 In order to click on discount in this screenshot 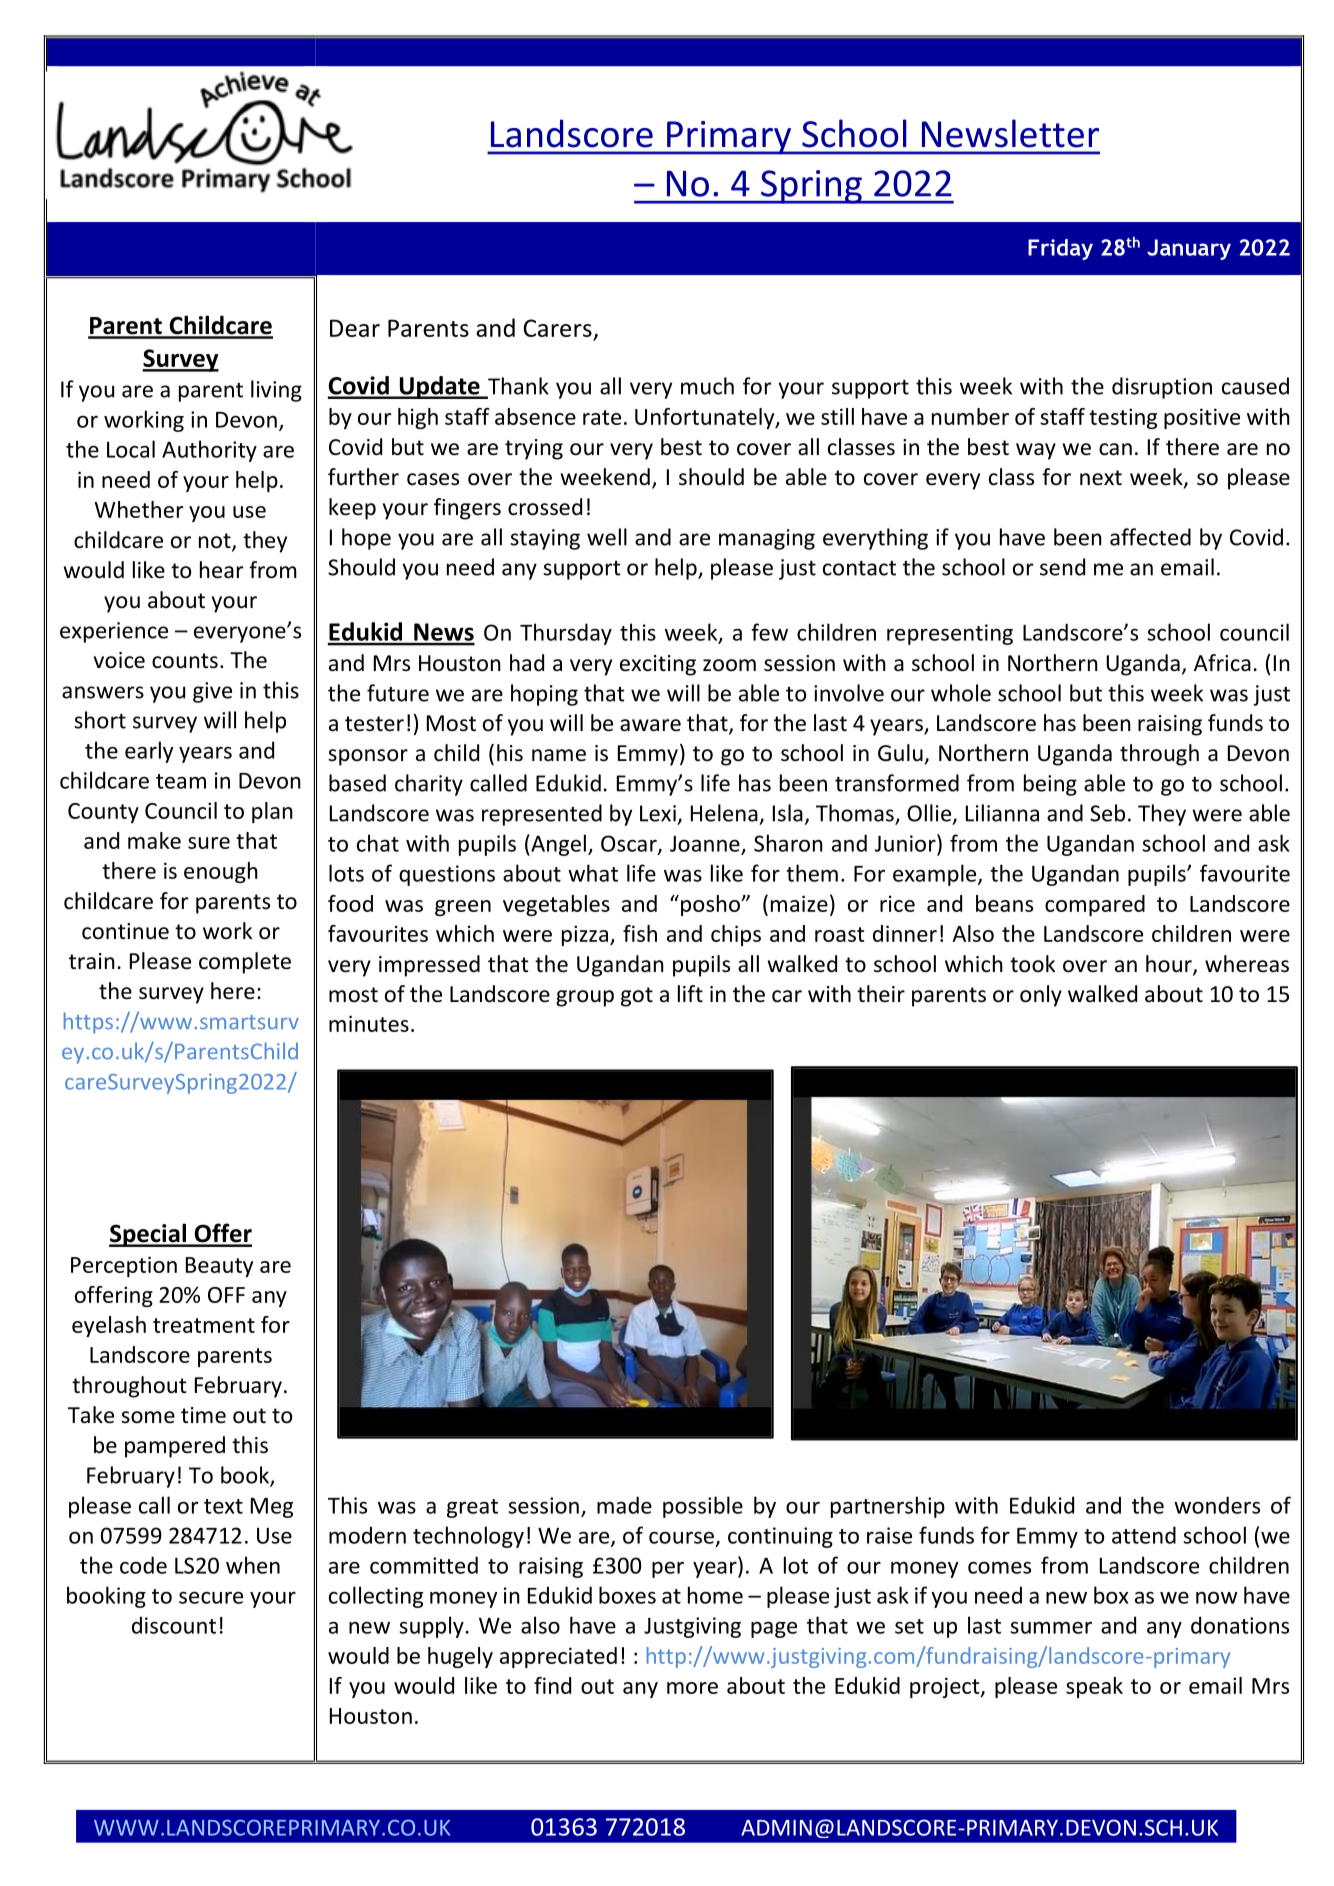, I will do `click(174, 1625)`.
